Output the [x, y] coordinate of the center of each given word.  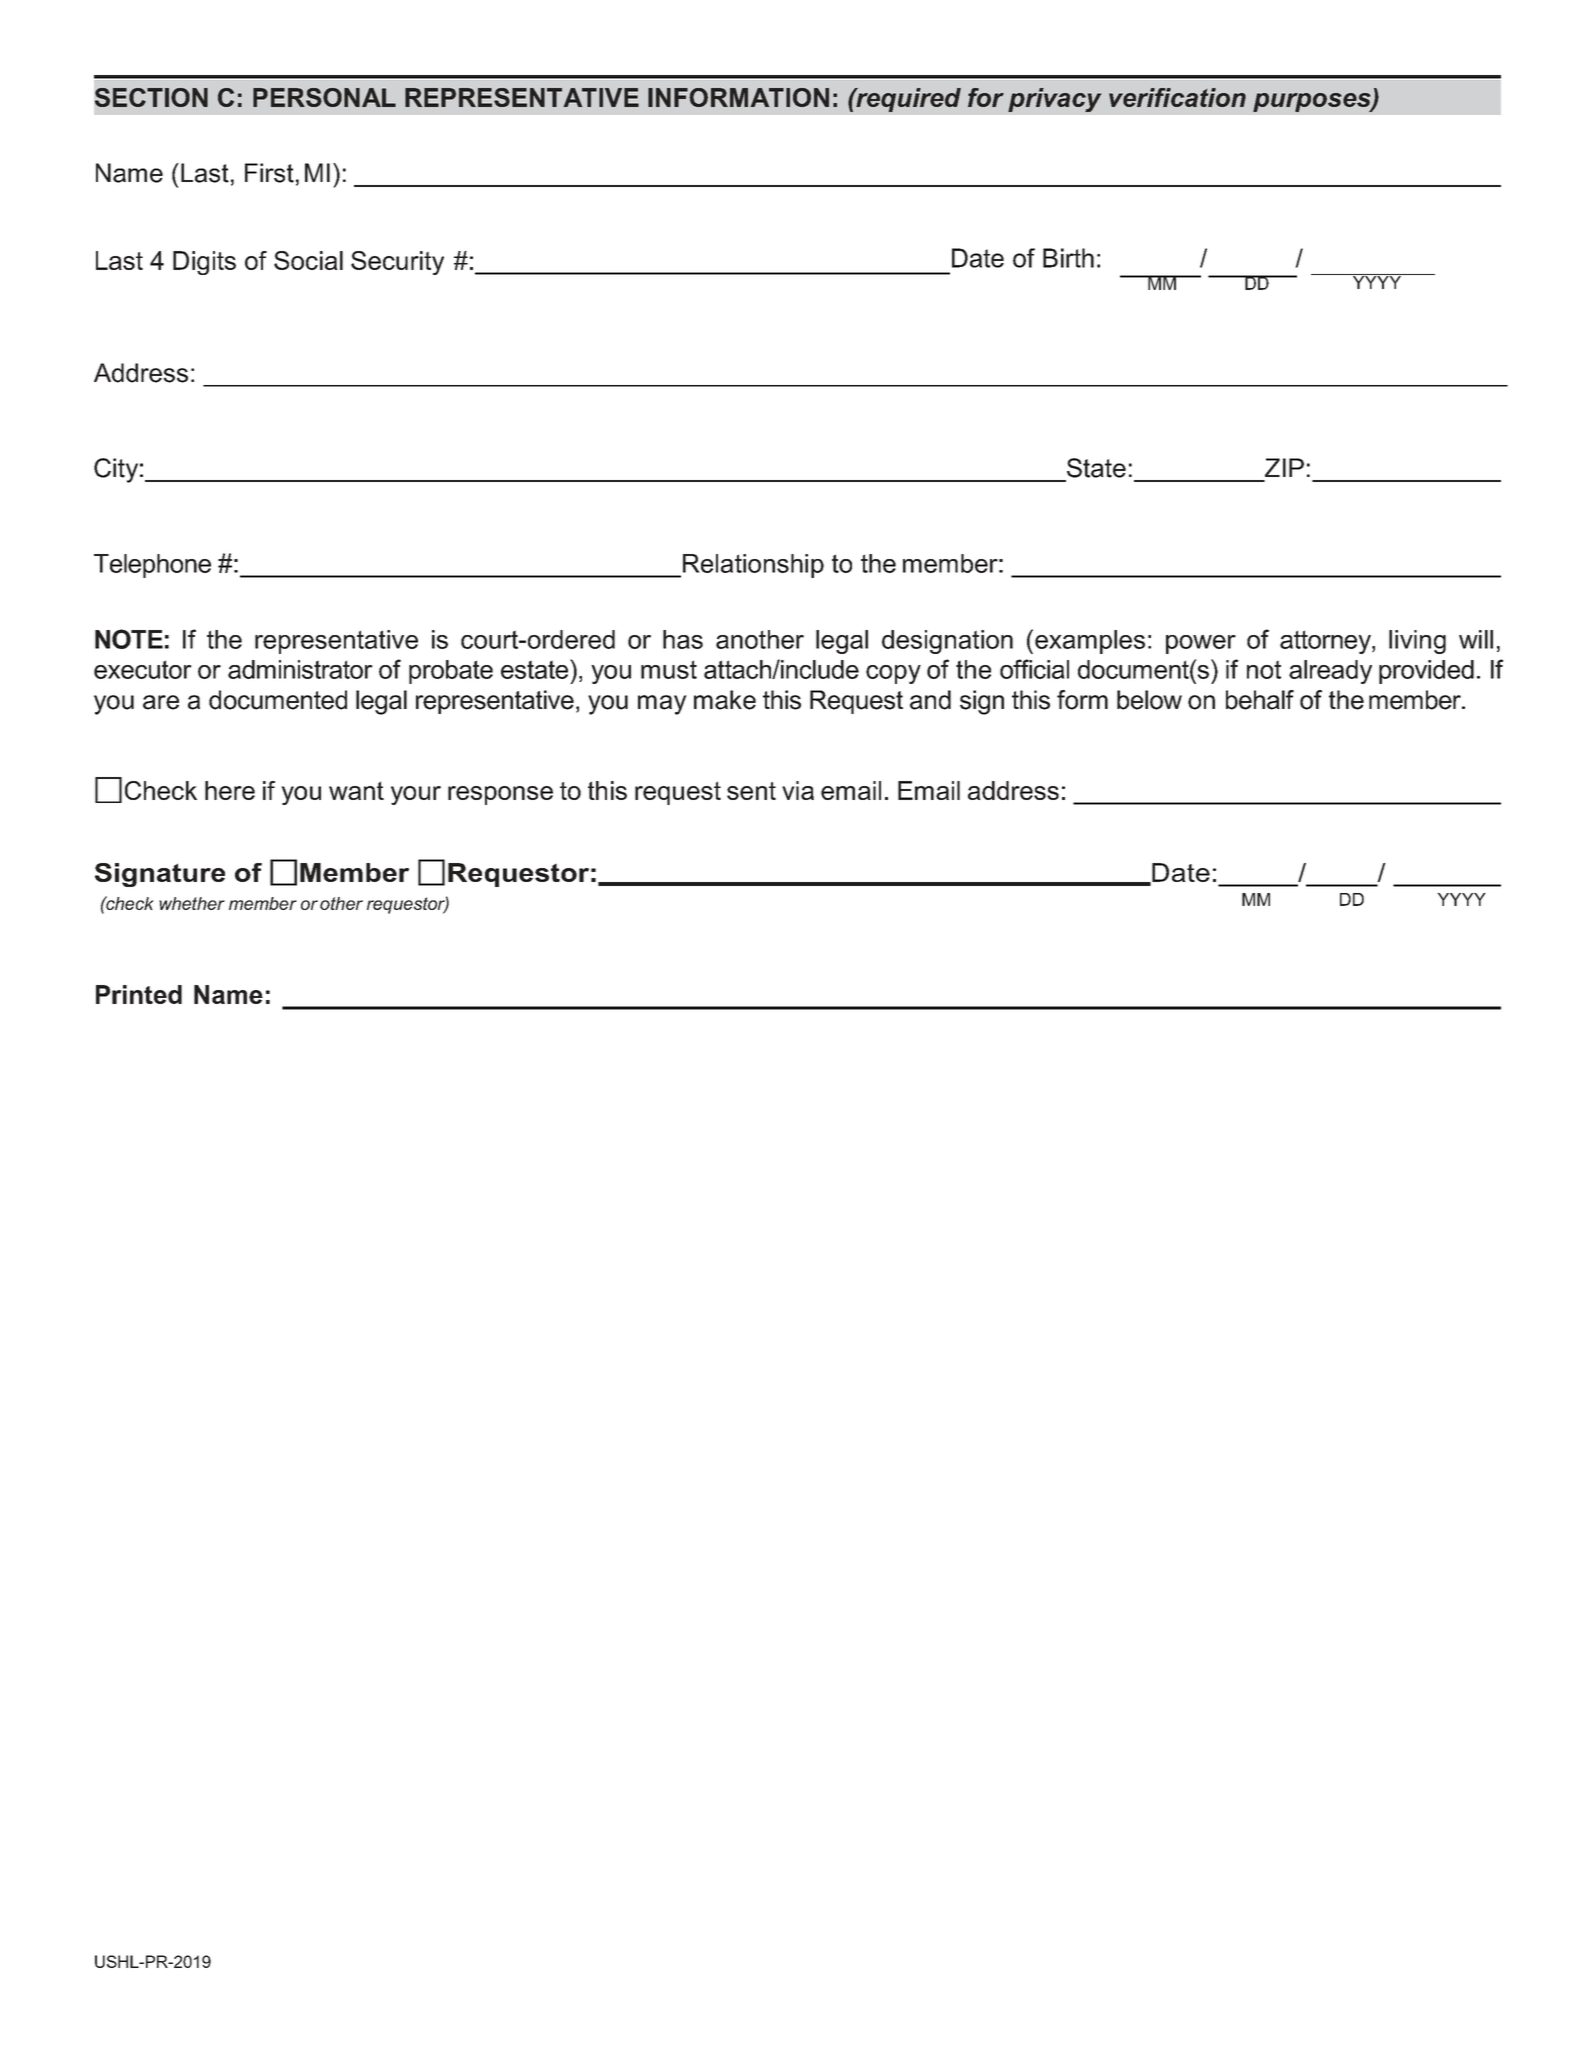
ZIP [1284, 467]
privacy [1055, 100]
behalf [1260, 700]
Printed [139, 994]
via [798, 790]
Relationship [753, 566]
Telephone [152, 566]
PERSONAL [324, 97]
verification [1177, 97]
